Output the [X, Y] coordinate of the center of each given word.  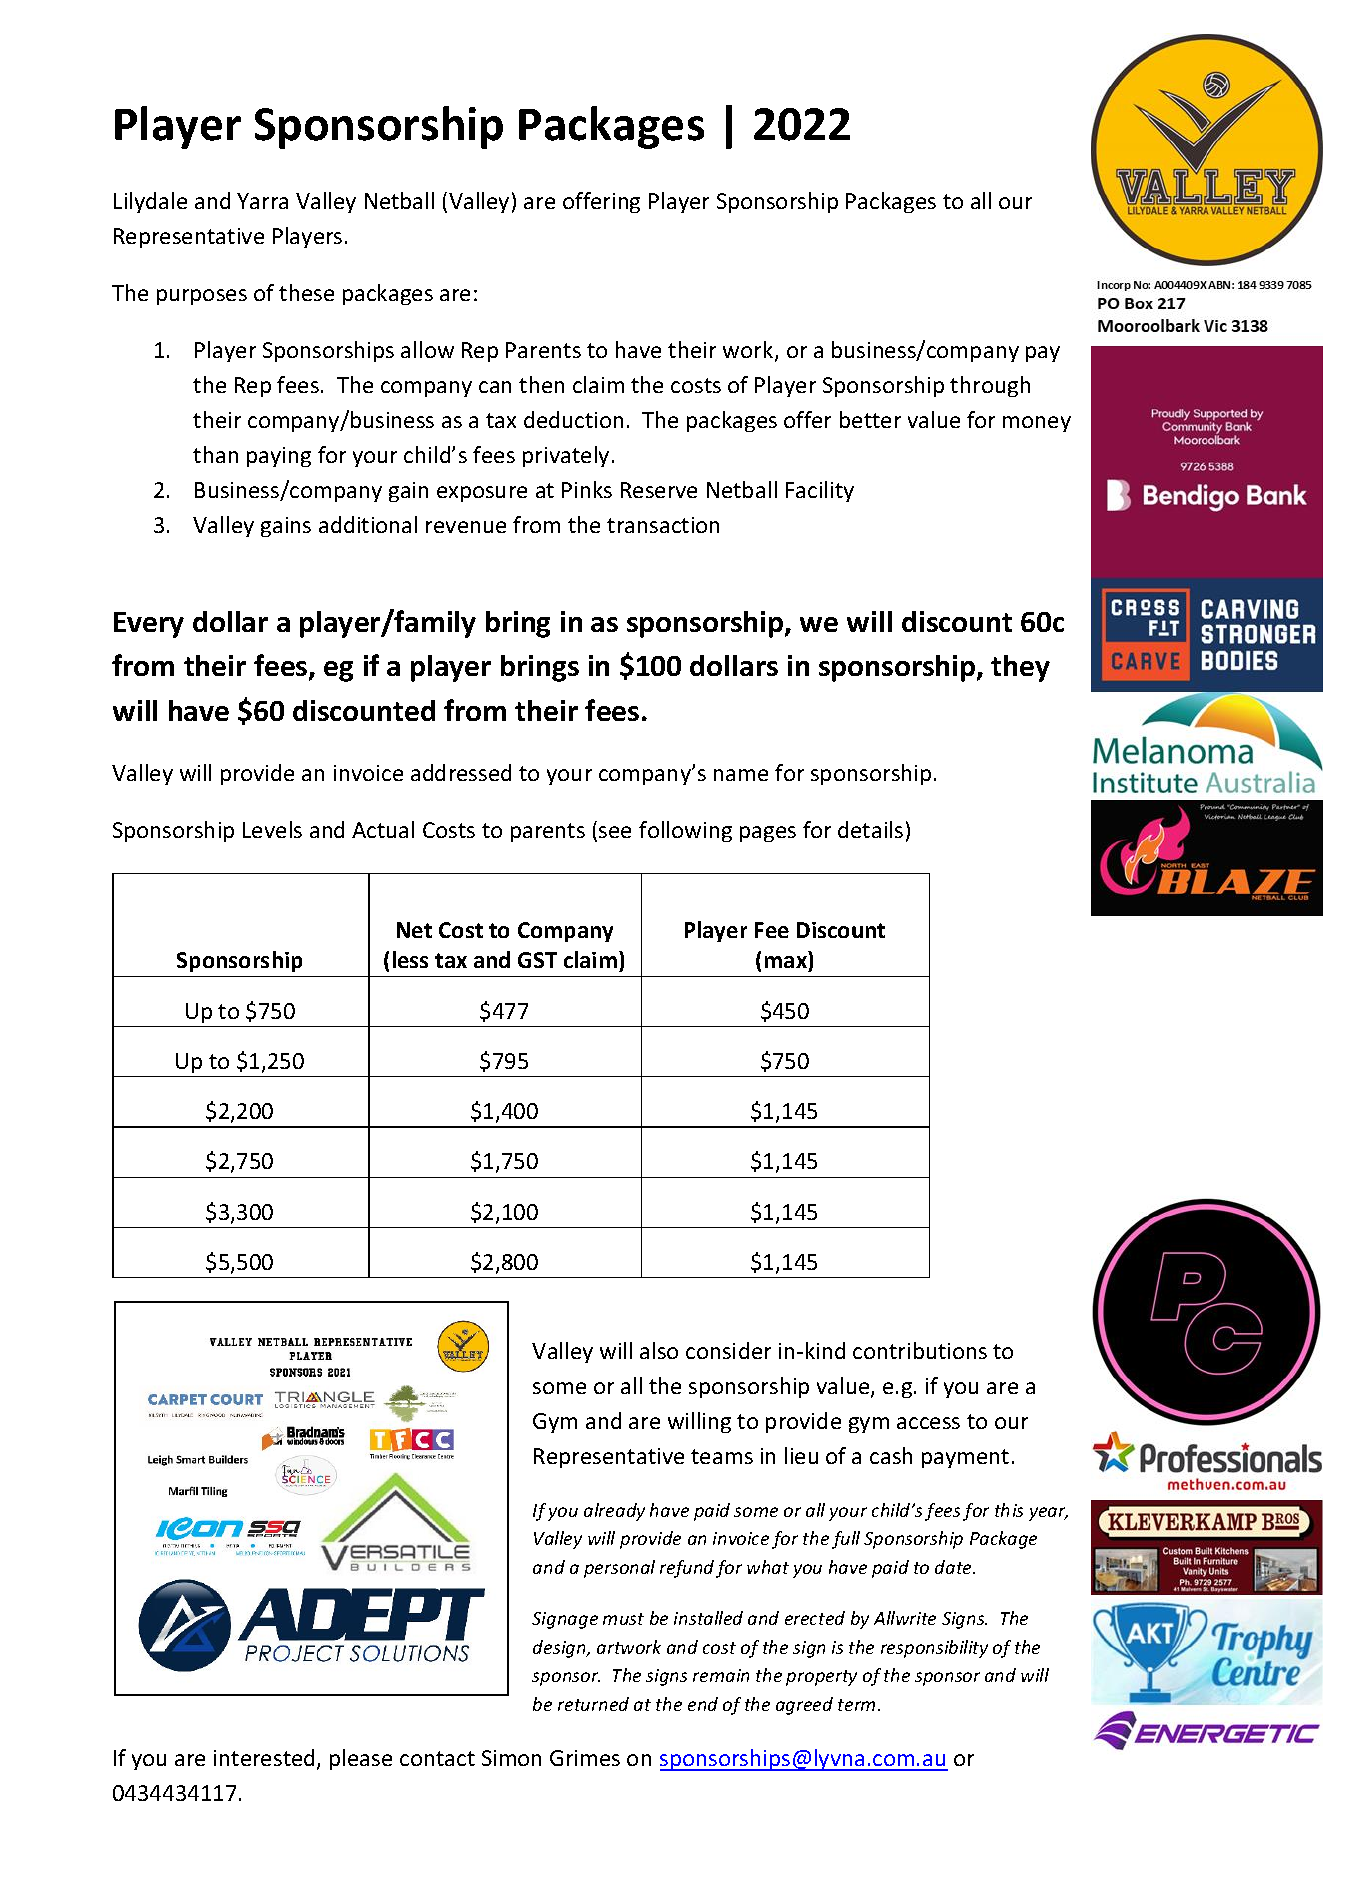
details [870, 829]
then [541, 384]
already [614, 1512]
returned [593, 1704]
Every [149, 625]
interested [264, 1757]
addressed [461, 772]
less [410, 959]
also [659, 1350]
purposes [202, 297]
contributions [920, 1350]
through [990, 386]
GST [537, 960]
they [1020, 668]
